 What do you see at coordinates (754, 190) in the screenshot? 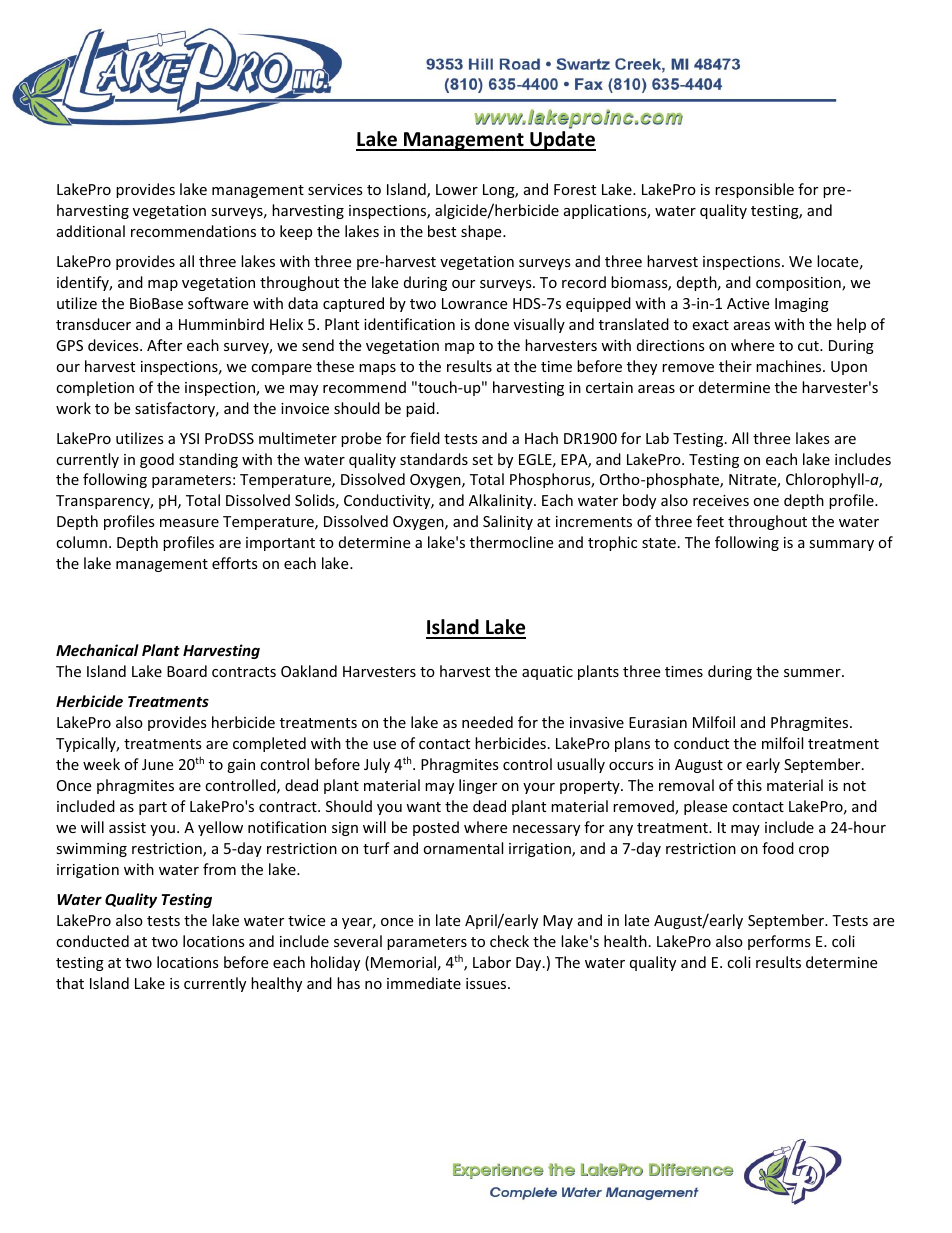
I see `responsible` at bounding box center [754, 190].
